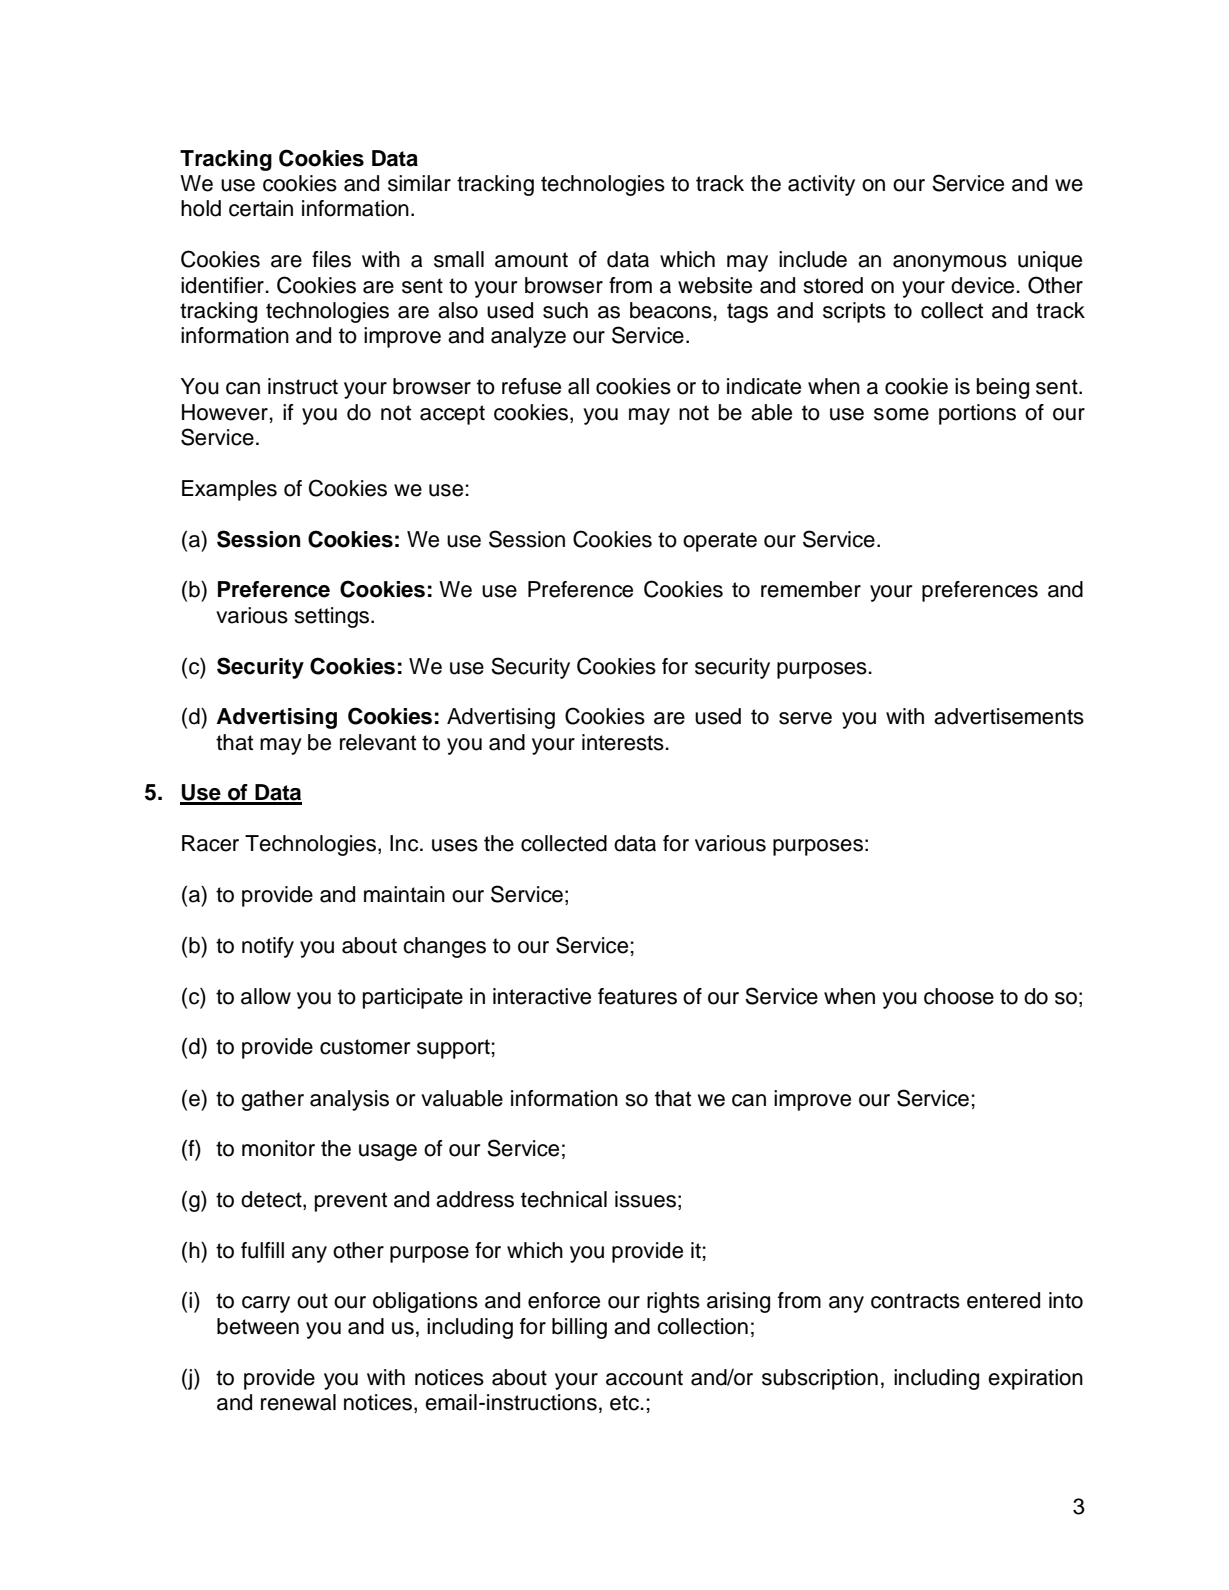 Image resolution: width=1229 pixels, height=1590 pixels. Describe the element at coordinates (637, 996) in the screenshot. I see `features` at that location.
